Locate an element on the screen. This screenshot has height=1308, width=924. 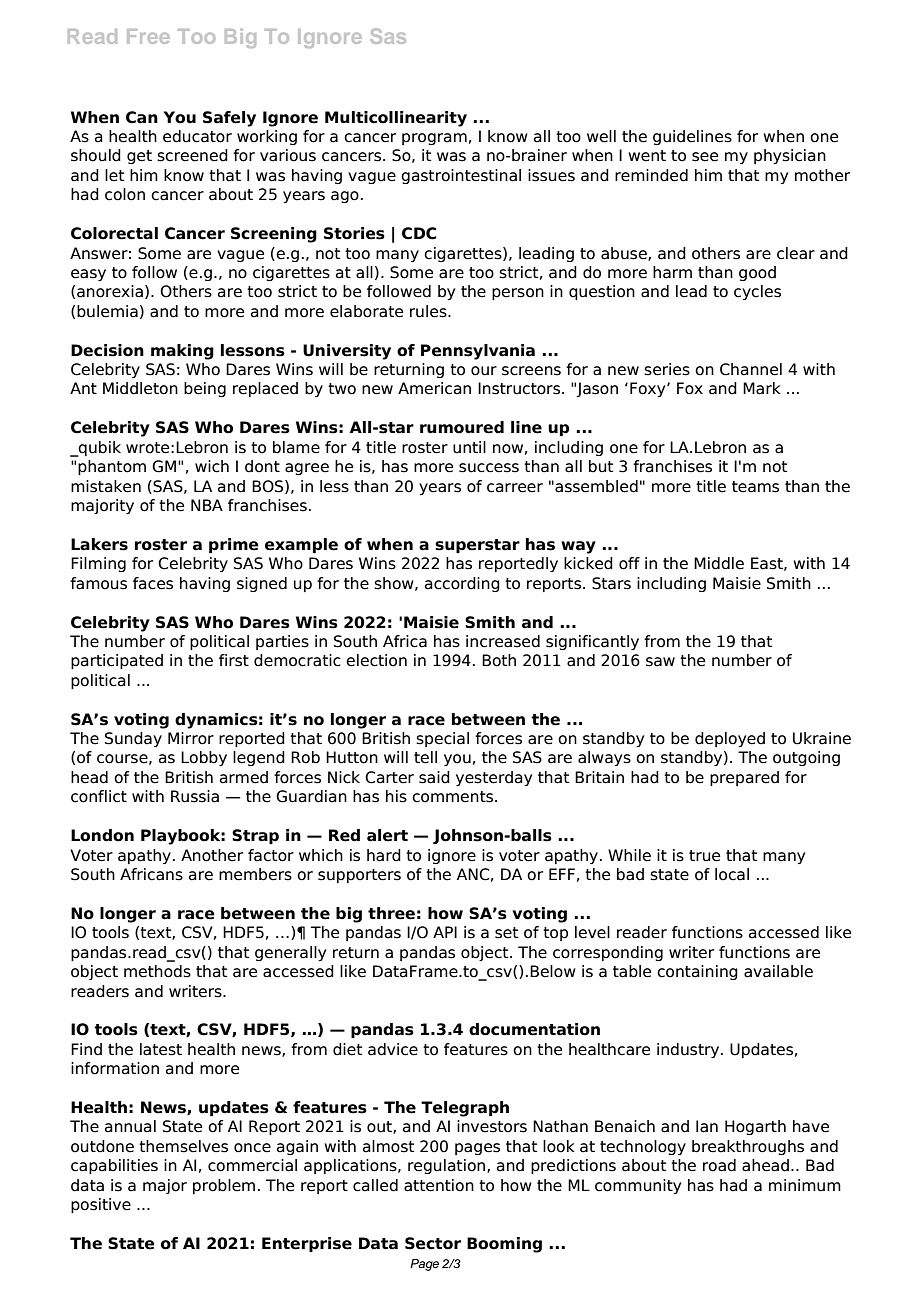
attention is located at coordinates (439, 1185).
